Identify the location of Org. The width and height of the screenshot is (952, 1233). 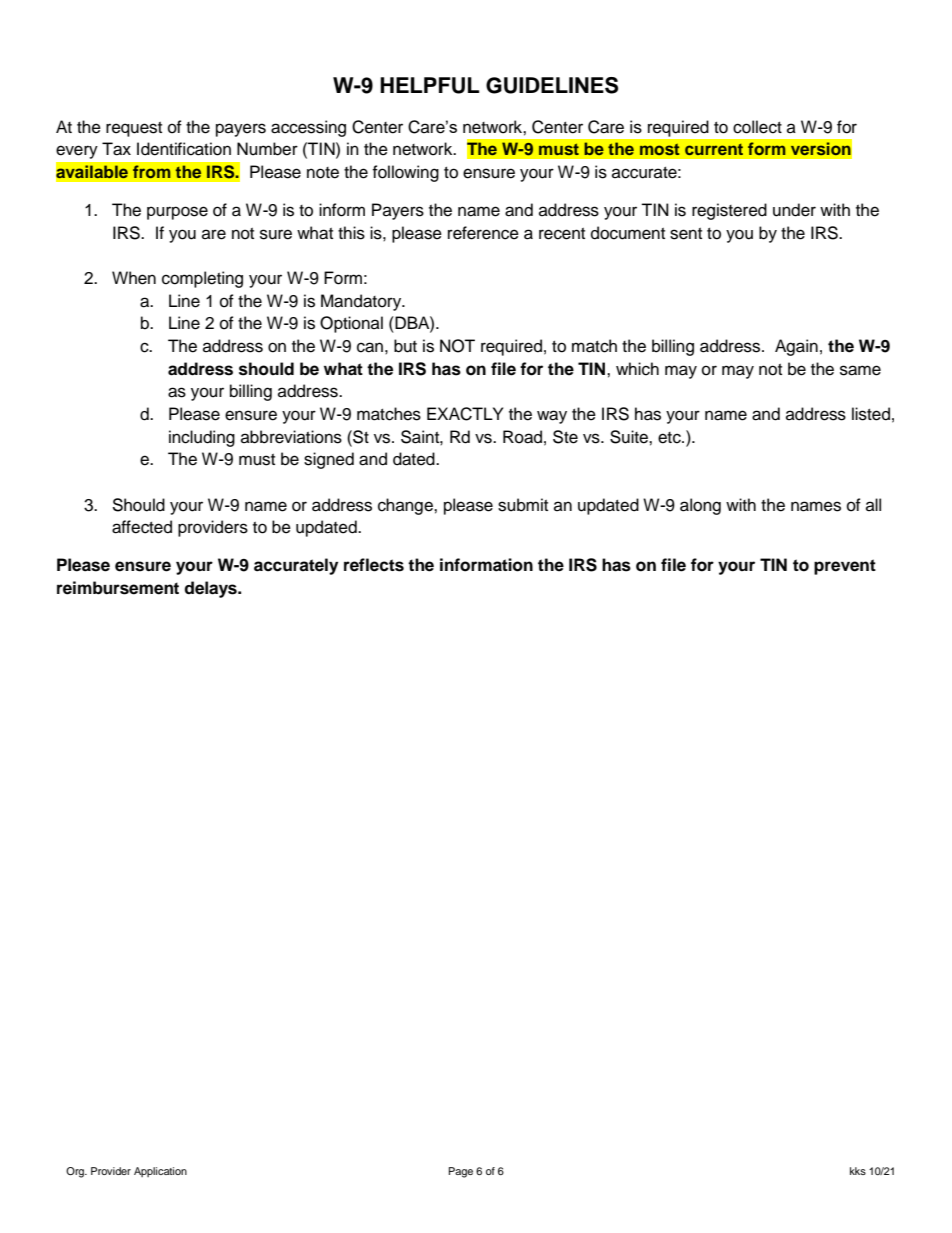
(76, 1172).
